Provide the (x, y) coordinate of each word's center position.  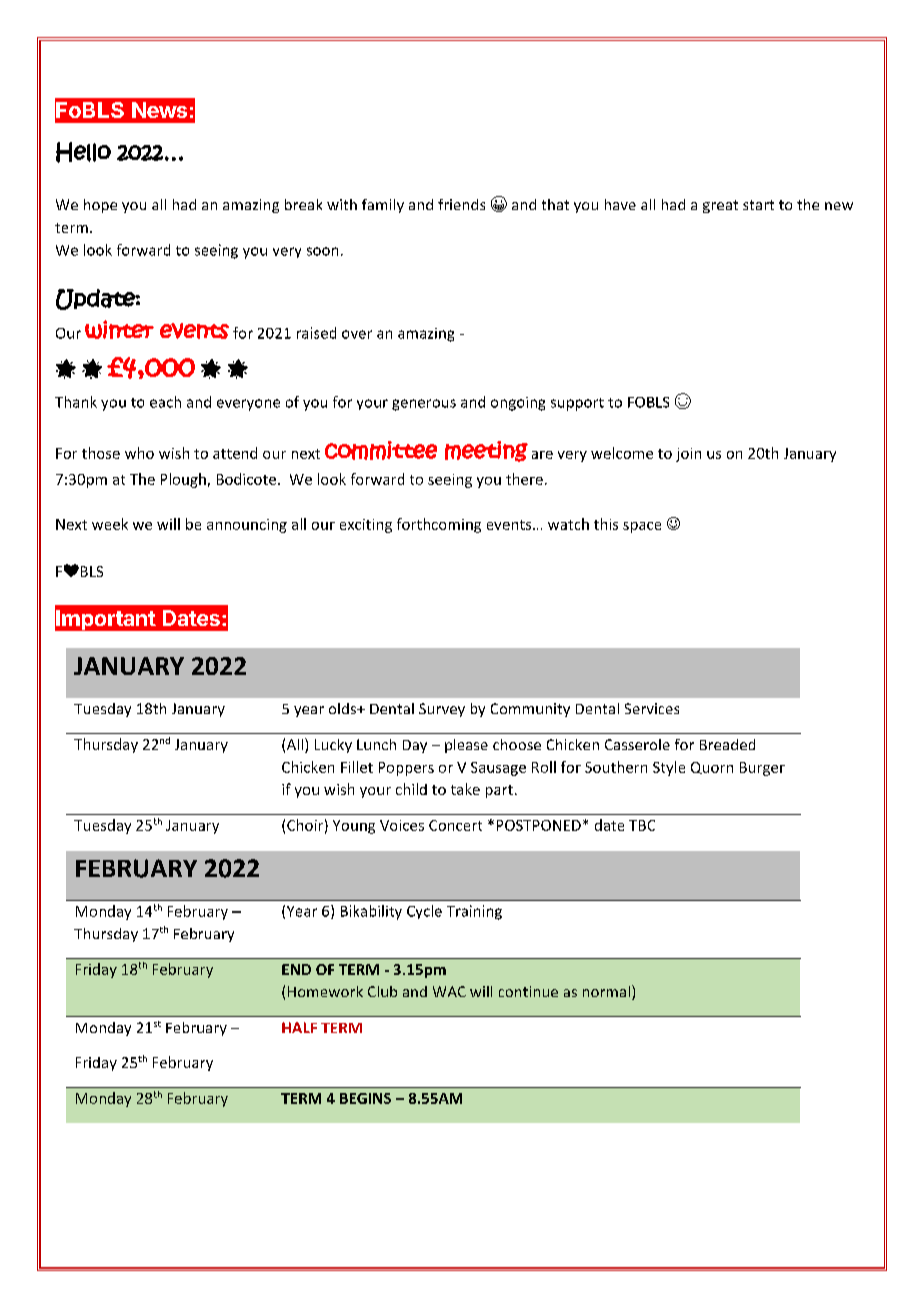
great (720, 206)
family (383, 206)
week (110, 524)
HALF (299, 1027)
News (159, 110)
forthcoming (439, 525)
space (642, 527)
